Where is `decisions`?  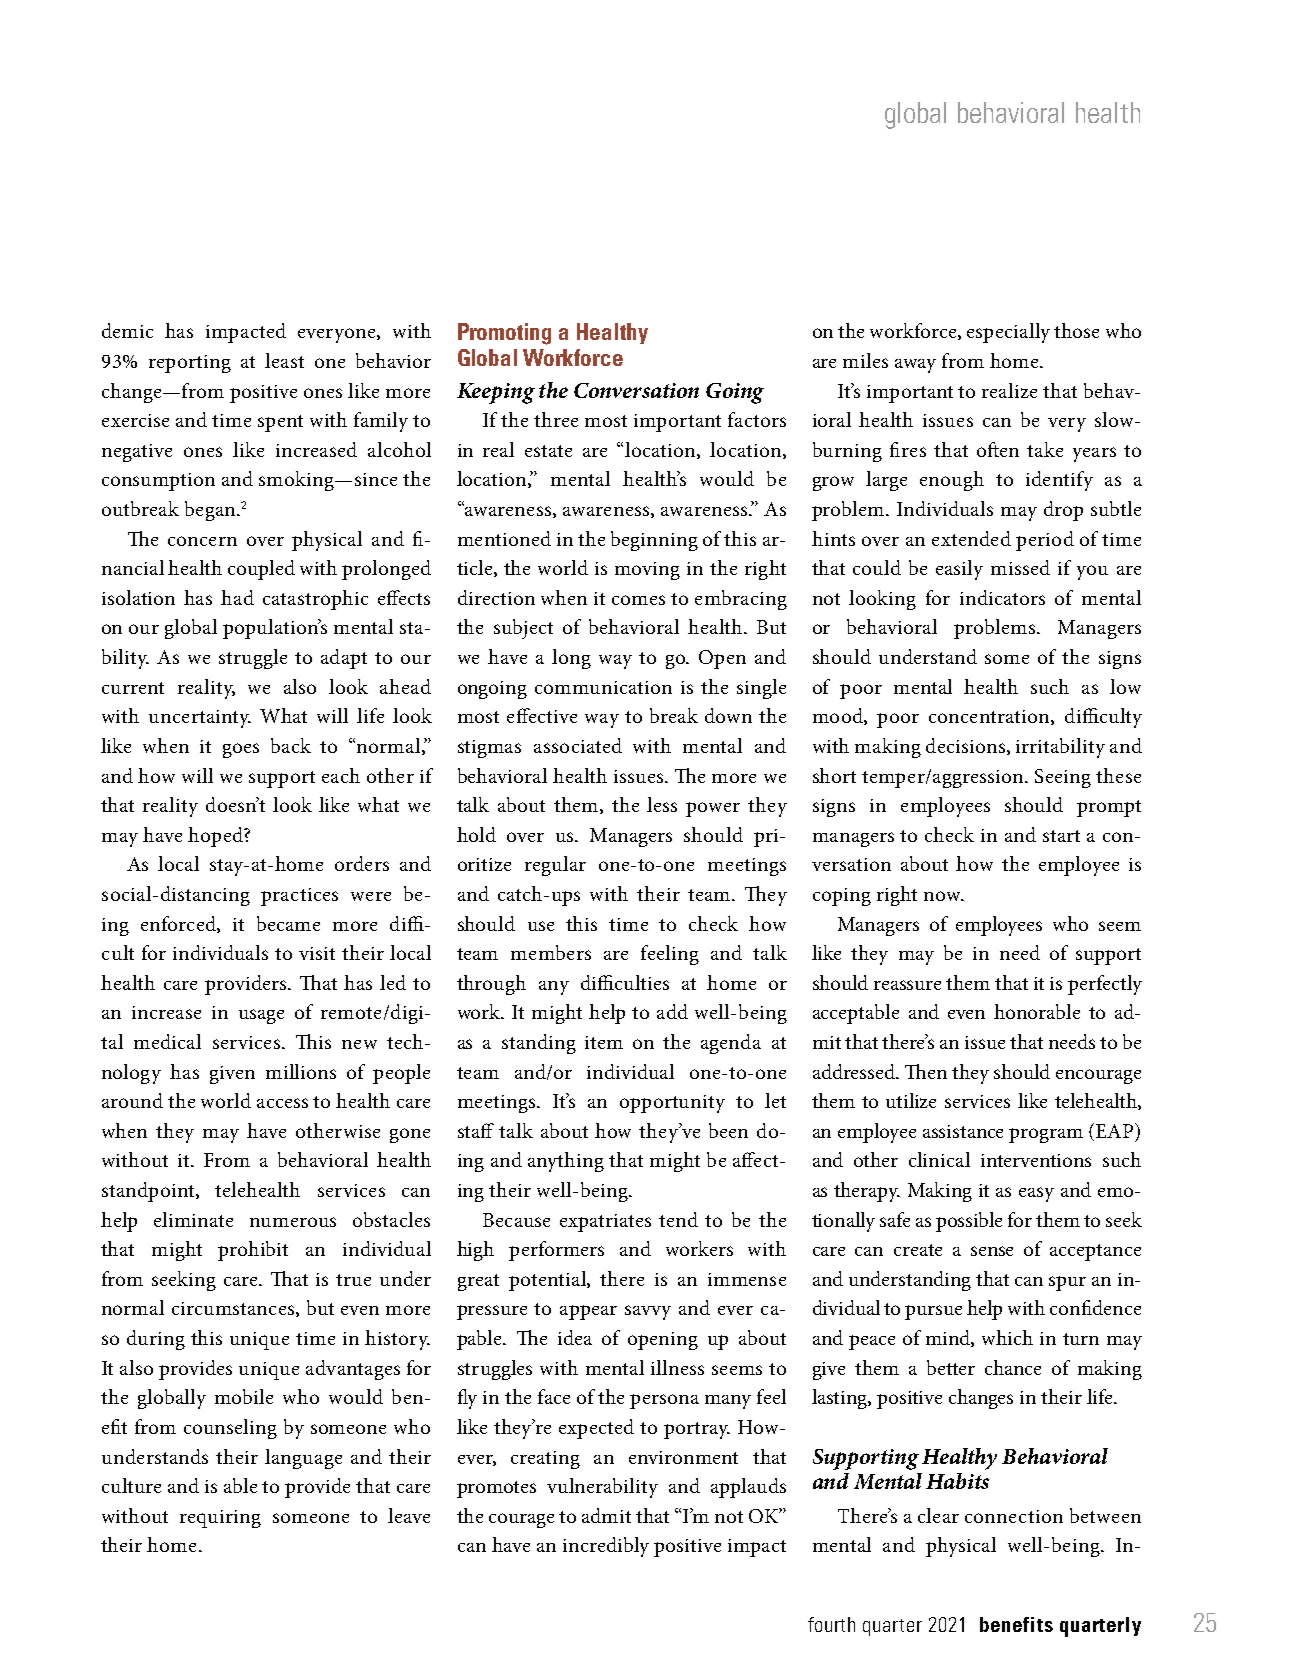
decisions is located at coordinates (967, 746).
